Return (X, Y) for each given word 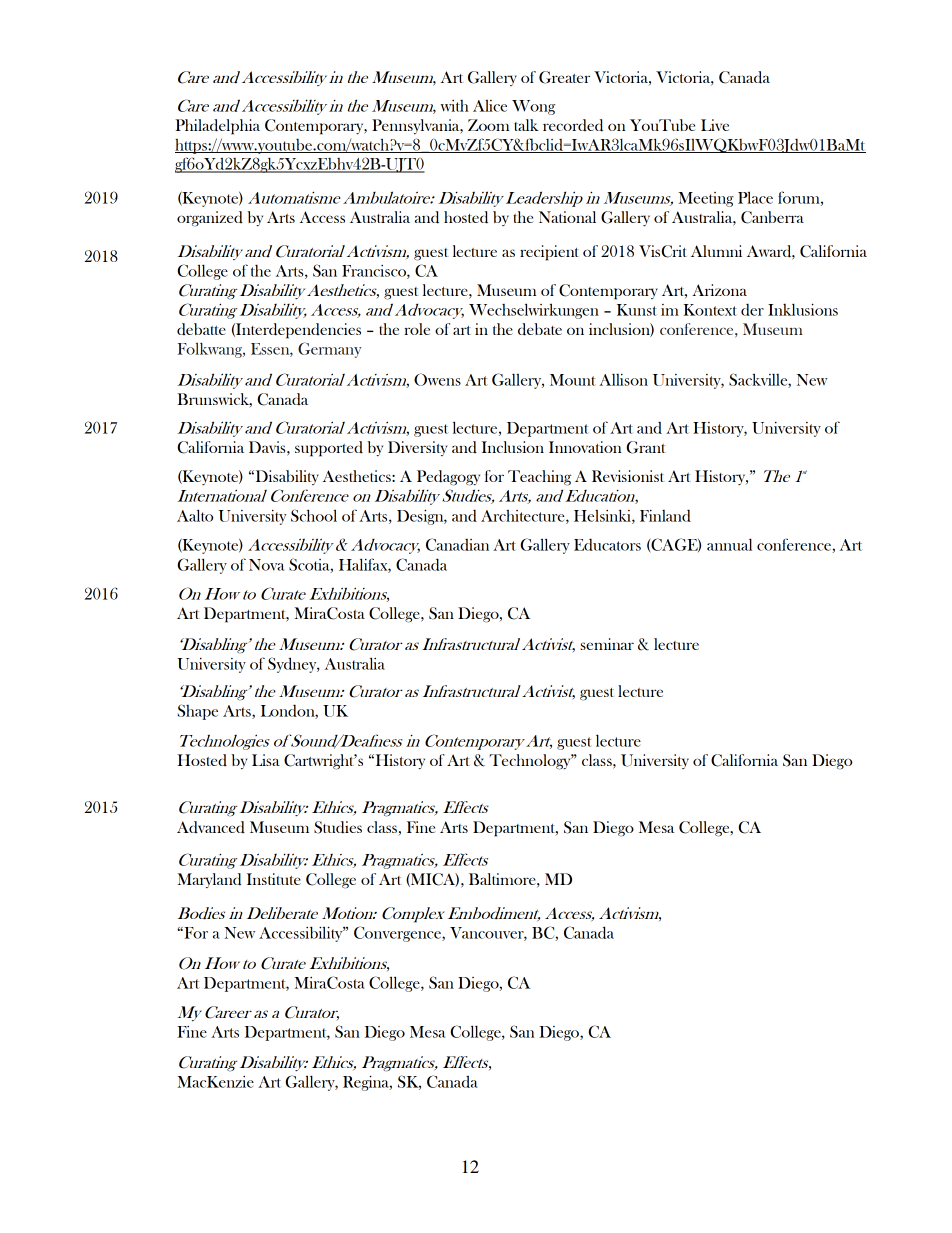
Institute (274, 879)
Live (715, 125)
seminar (607, 644)
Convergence (398, 934)
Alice (490, 106)
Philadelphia (217, 127)
